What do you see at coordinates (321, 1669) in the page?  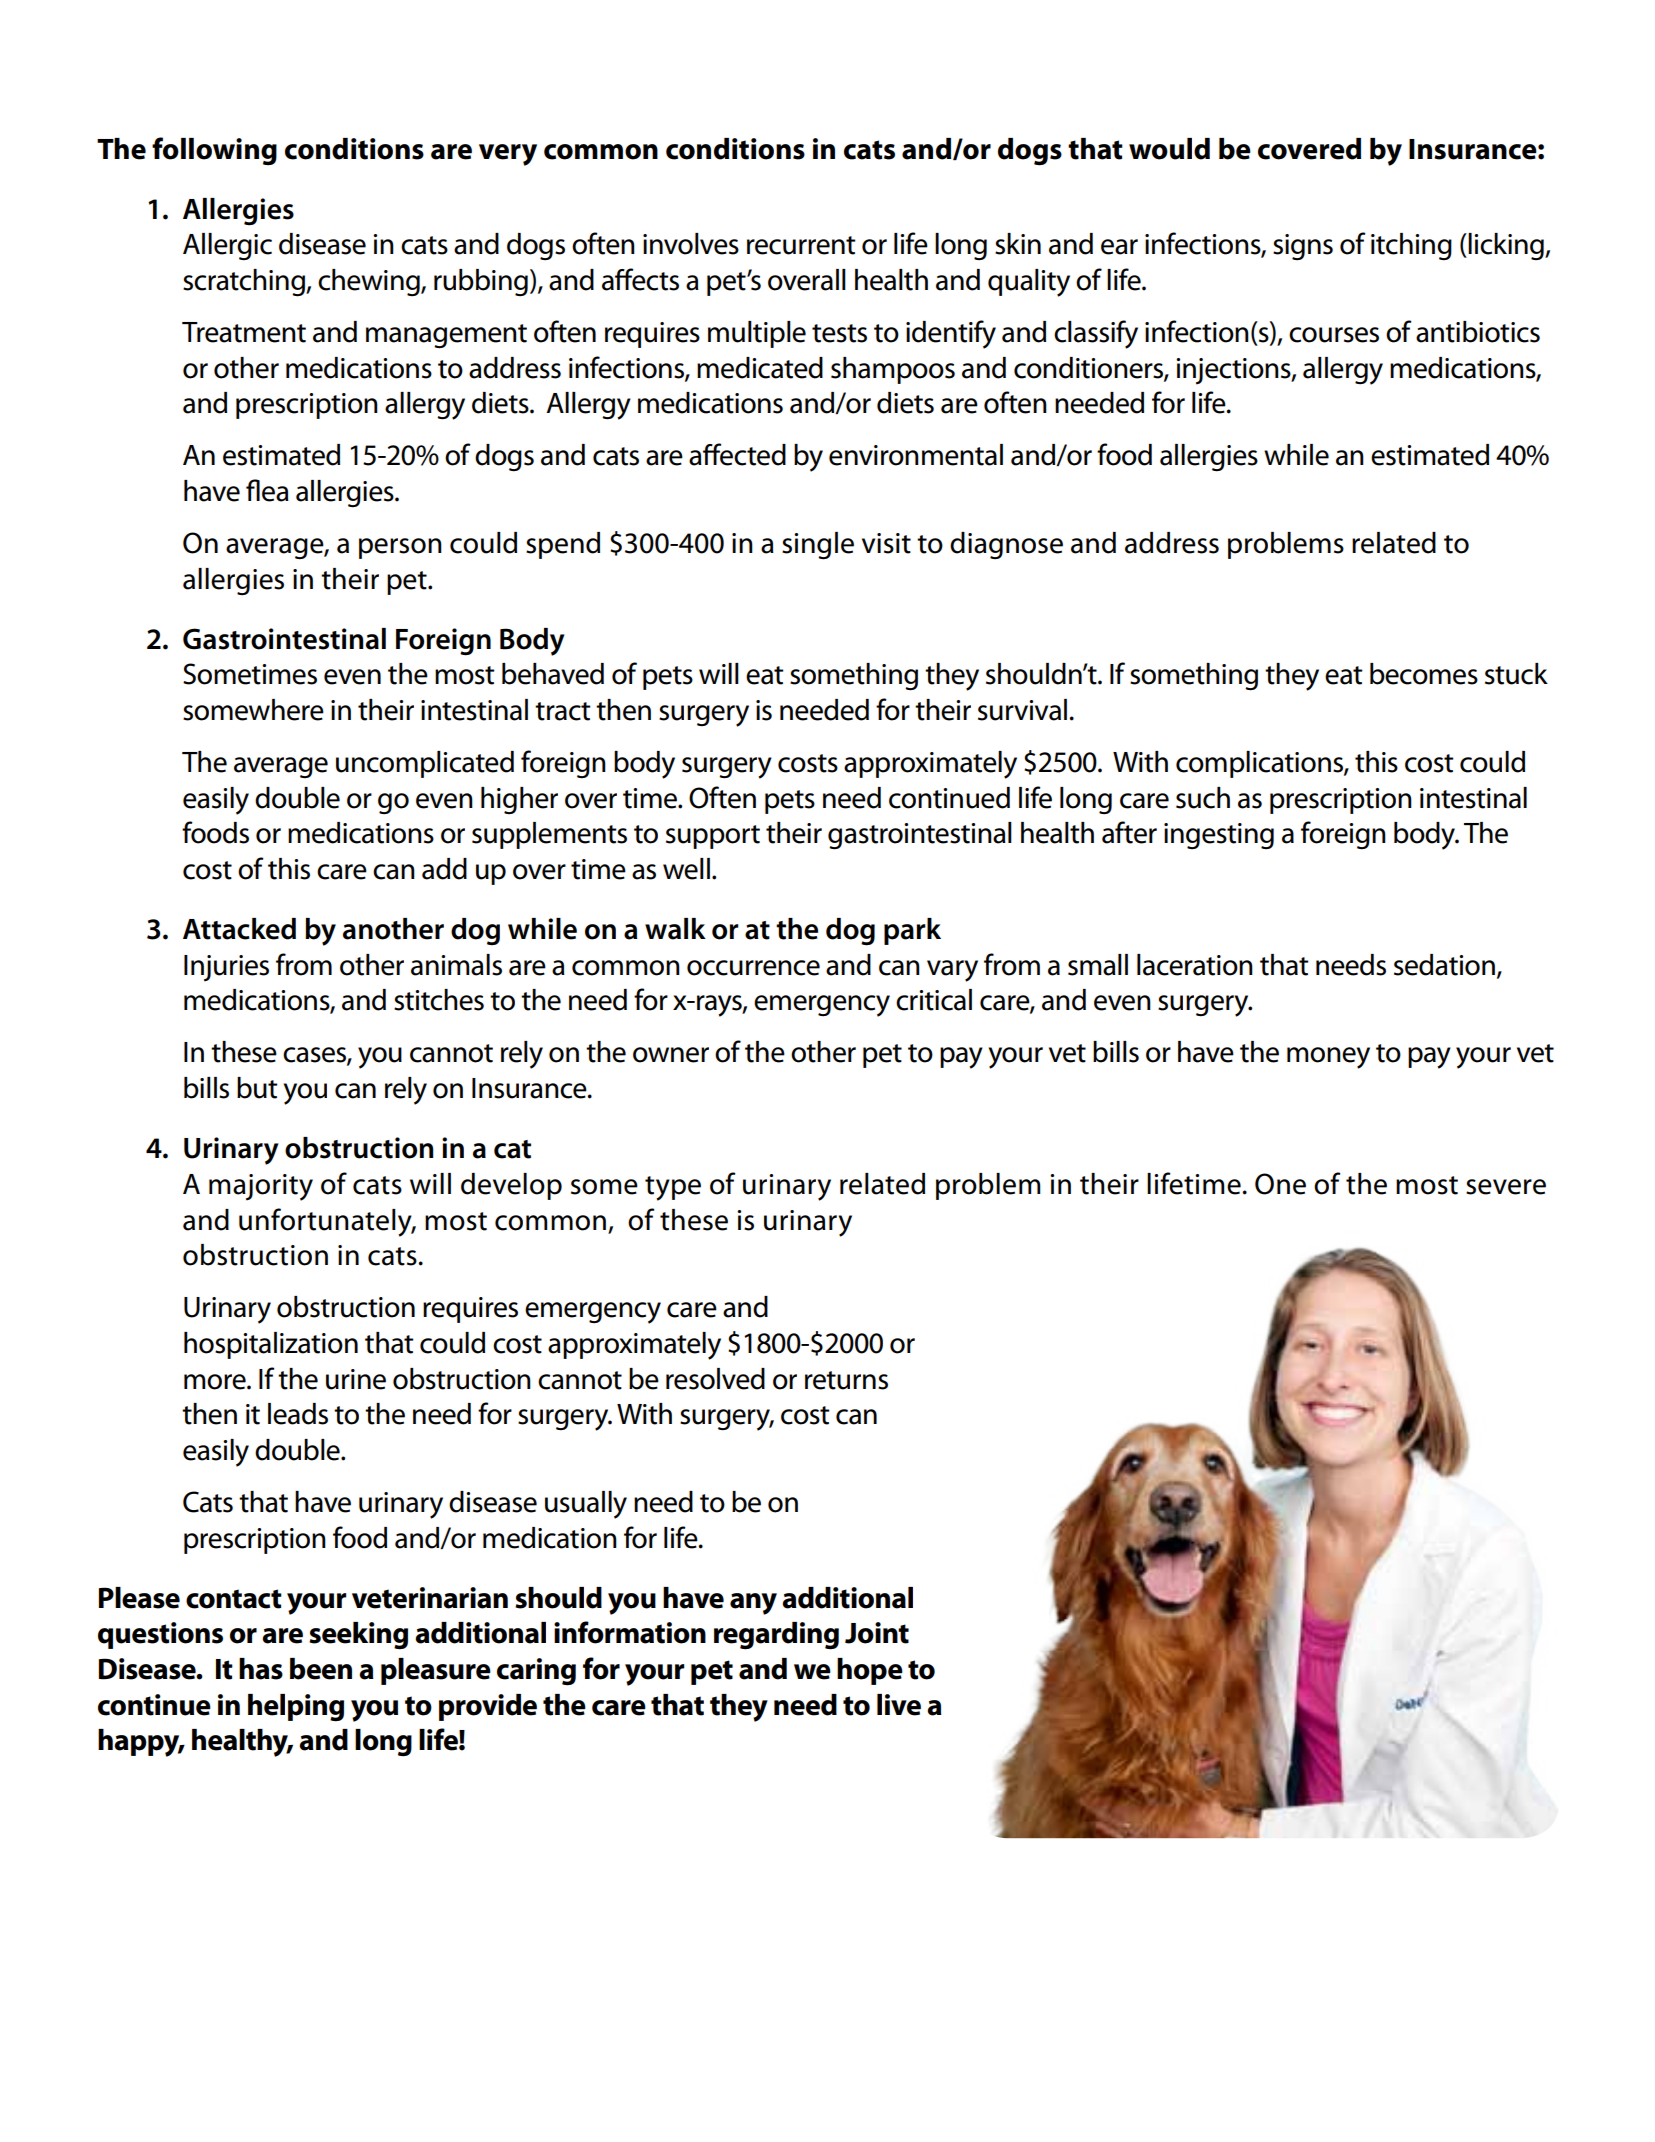 I see `been` at bounding box center [321, 1669].
